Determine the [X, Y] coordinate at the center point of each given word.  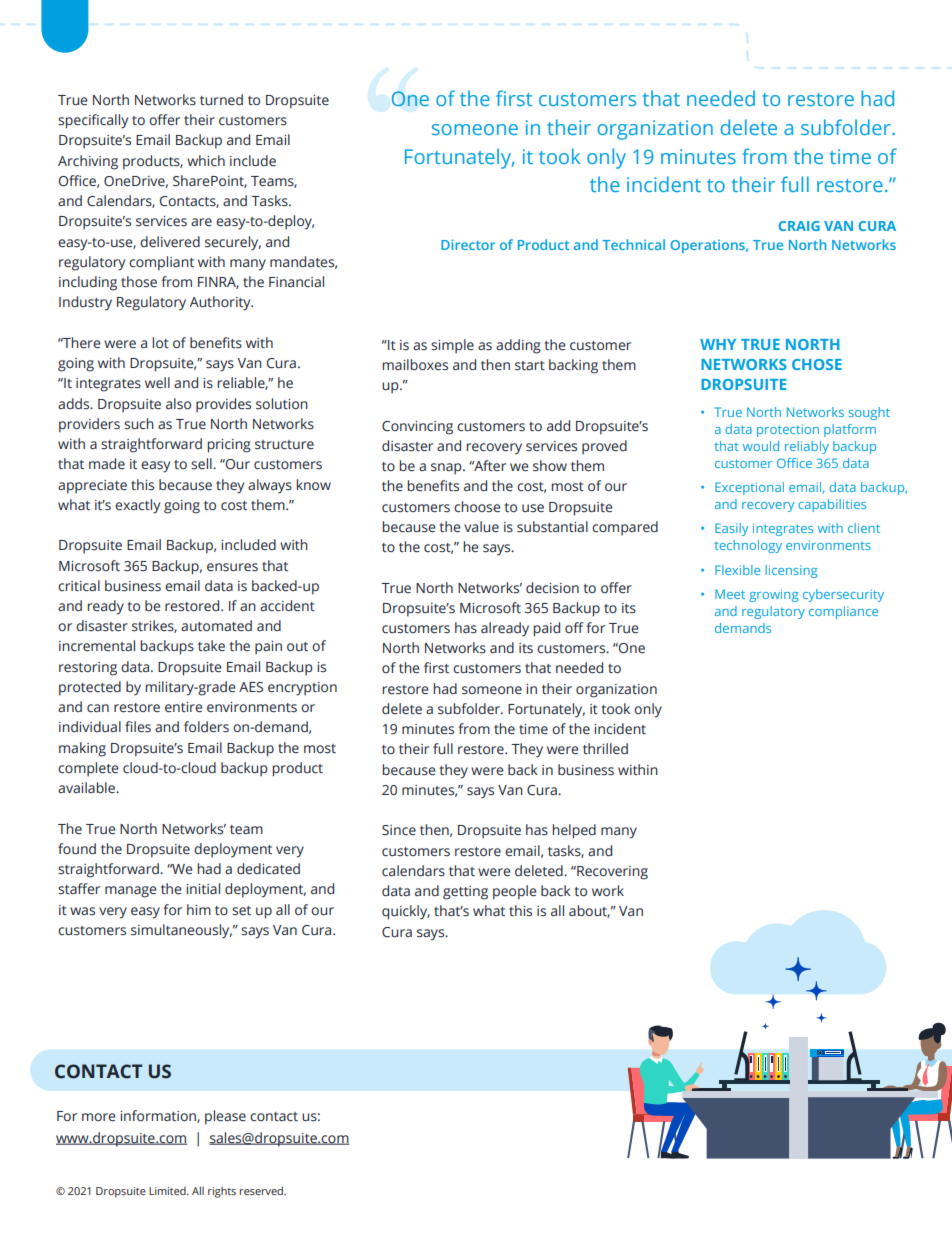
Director [468, 244]
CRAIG [799, 226]
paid [546, 629]
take [211, 645]
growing [774, 595]
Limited [168, 1191]
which [206, 161]
